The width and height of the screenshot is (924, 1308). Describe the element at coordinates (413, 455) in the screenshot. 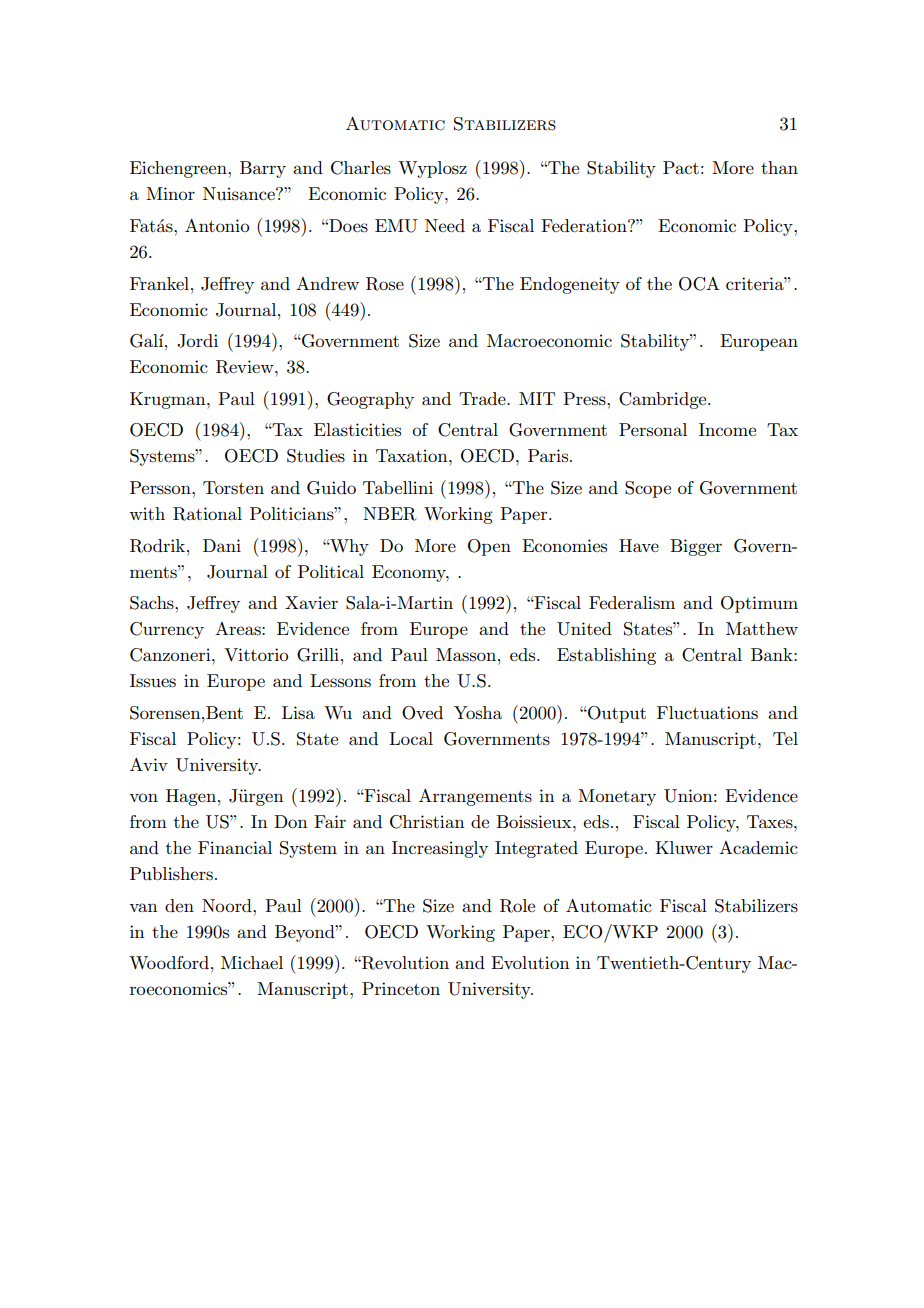

I see `Taxation` at that location.
